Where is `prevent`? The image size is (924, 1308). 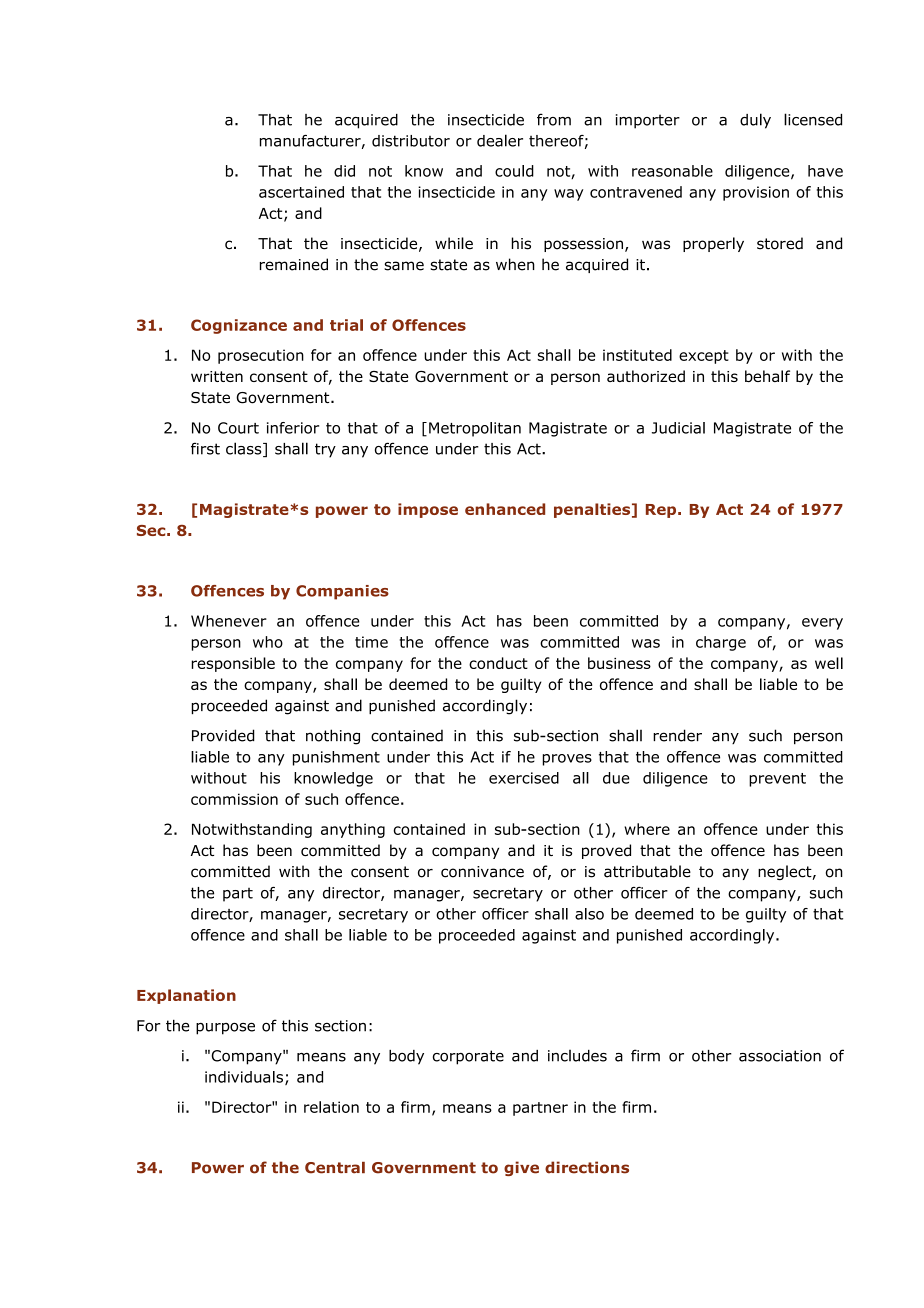
prevent is located at coordinates (777, 780).
